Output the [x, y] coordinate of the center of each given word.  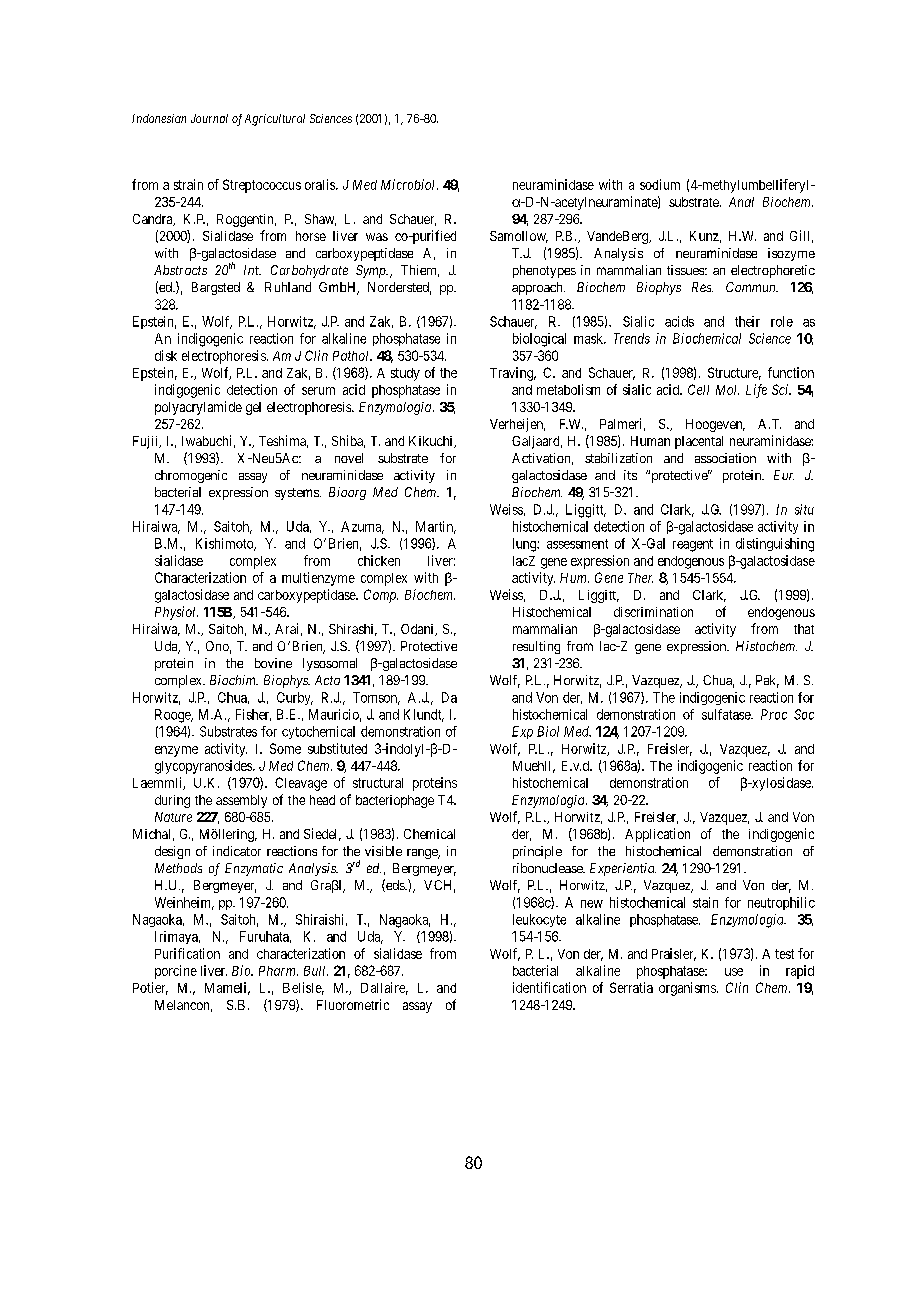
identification [549, 987]
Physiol [176, 613]
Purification [187, 953]
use [734, 972]
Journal [209, 118]
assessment [577, 544]
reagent [693, 545]
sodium [660, 184]
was [377, 237]
